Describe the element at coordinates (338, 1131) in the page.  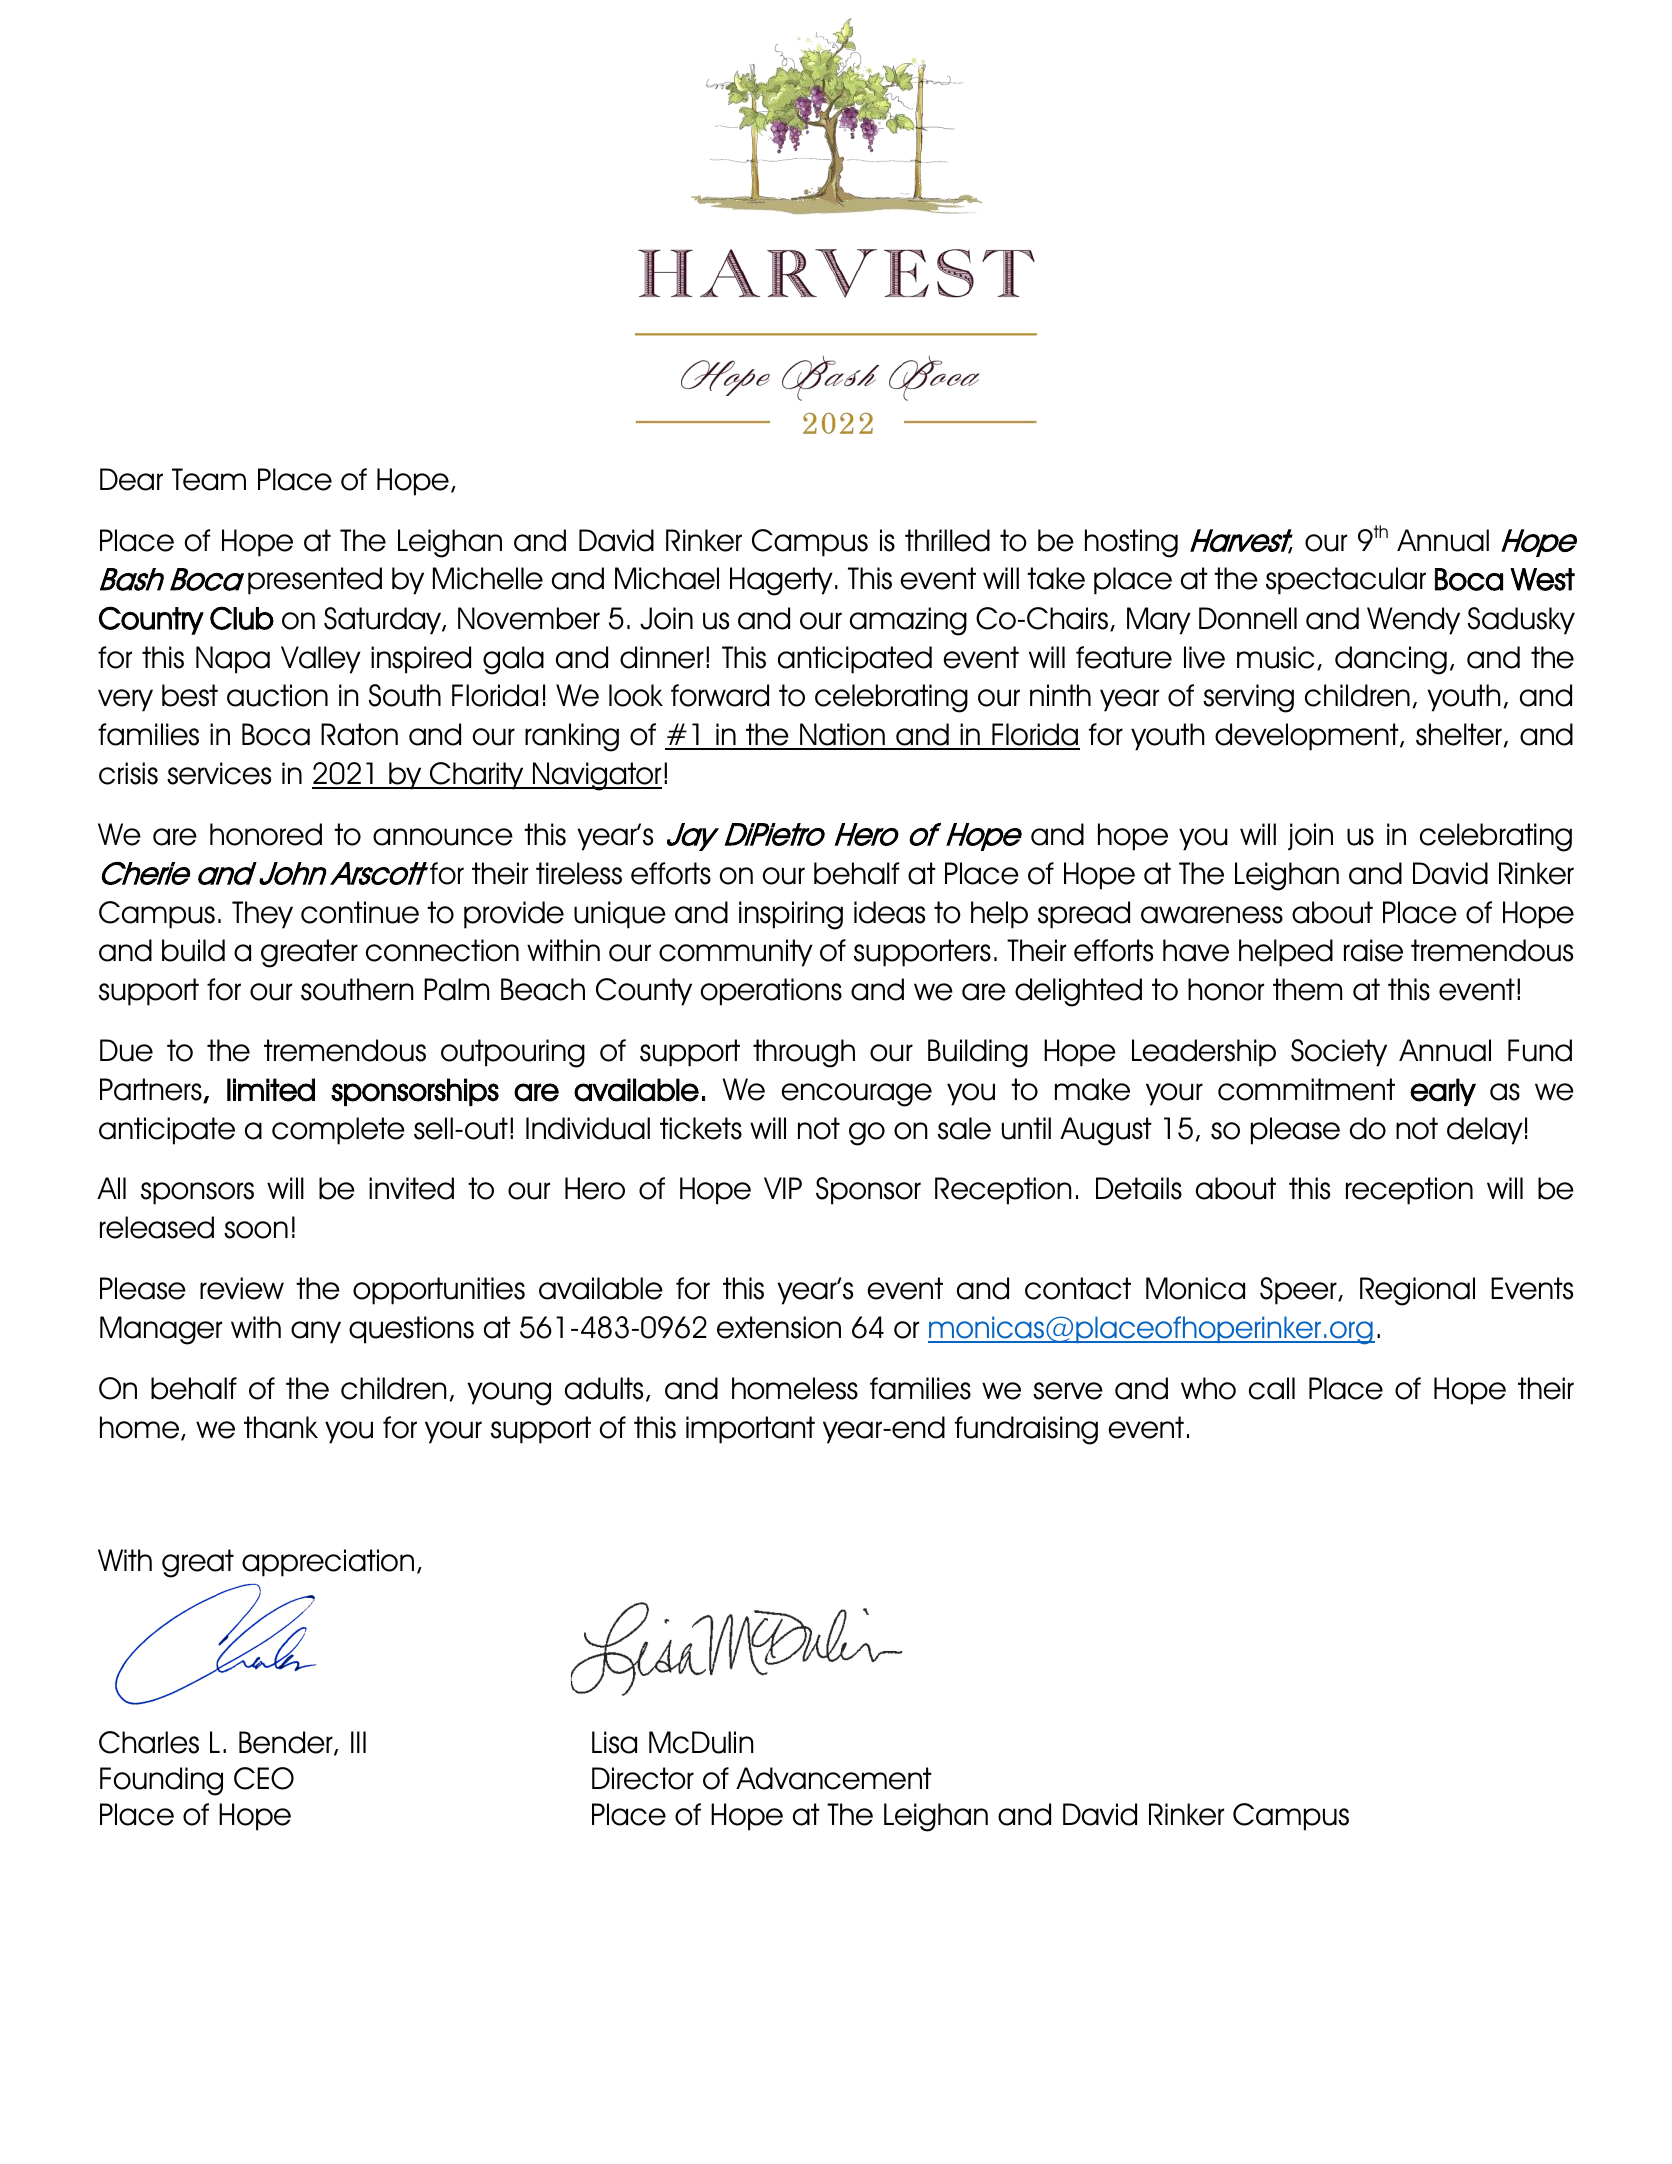
I see `complete` at that location.
